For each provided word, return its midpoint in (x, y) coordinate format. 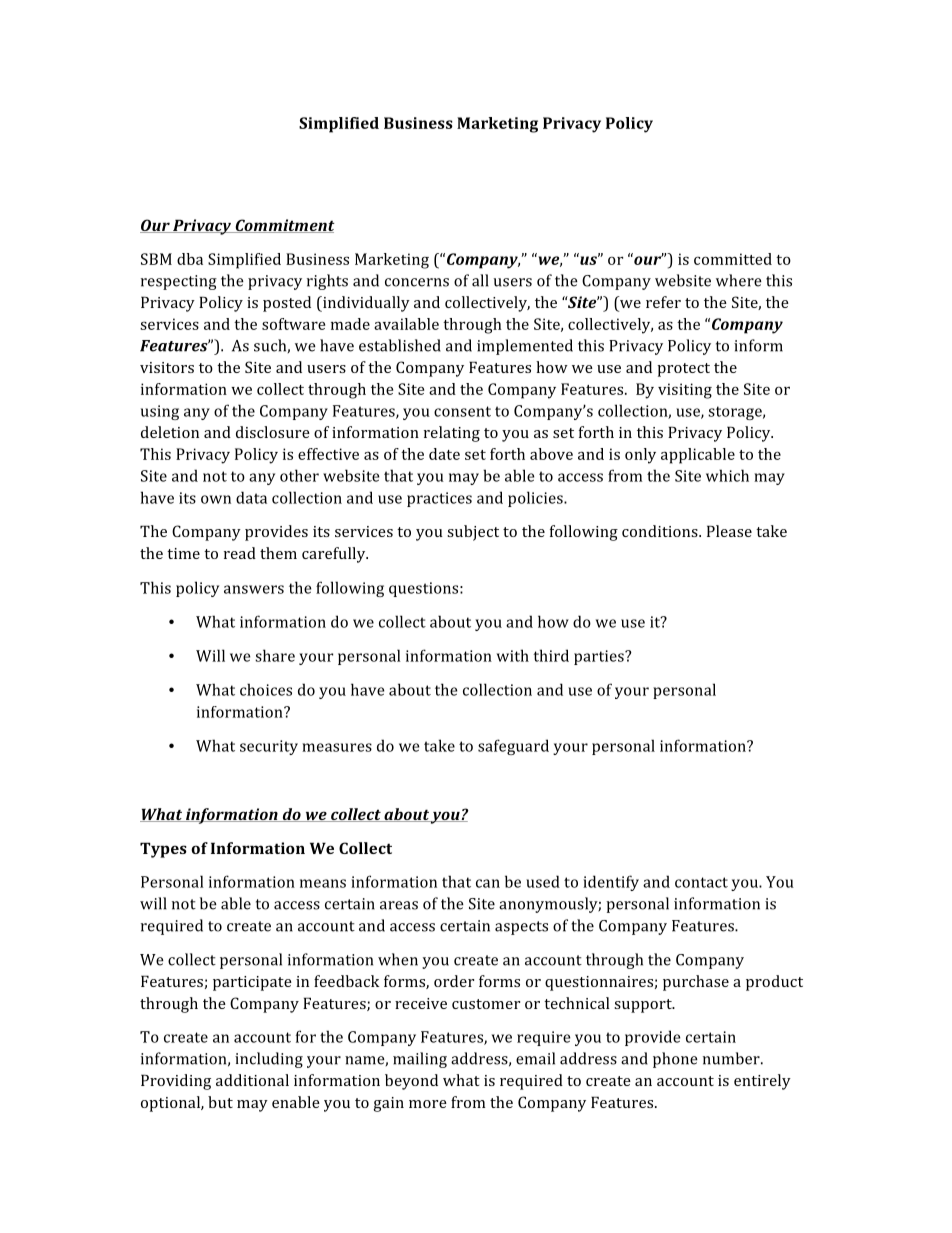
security (269, 747)
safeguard (513, 747)
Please (729, 531)
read (240, 553)
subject (473, 533)
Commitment (284, 226)
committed (733, 259)
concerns (417, 282)
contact (701, 882)
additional (252, 1080)
